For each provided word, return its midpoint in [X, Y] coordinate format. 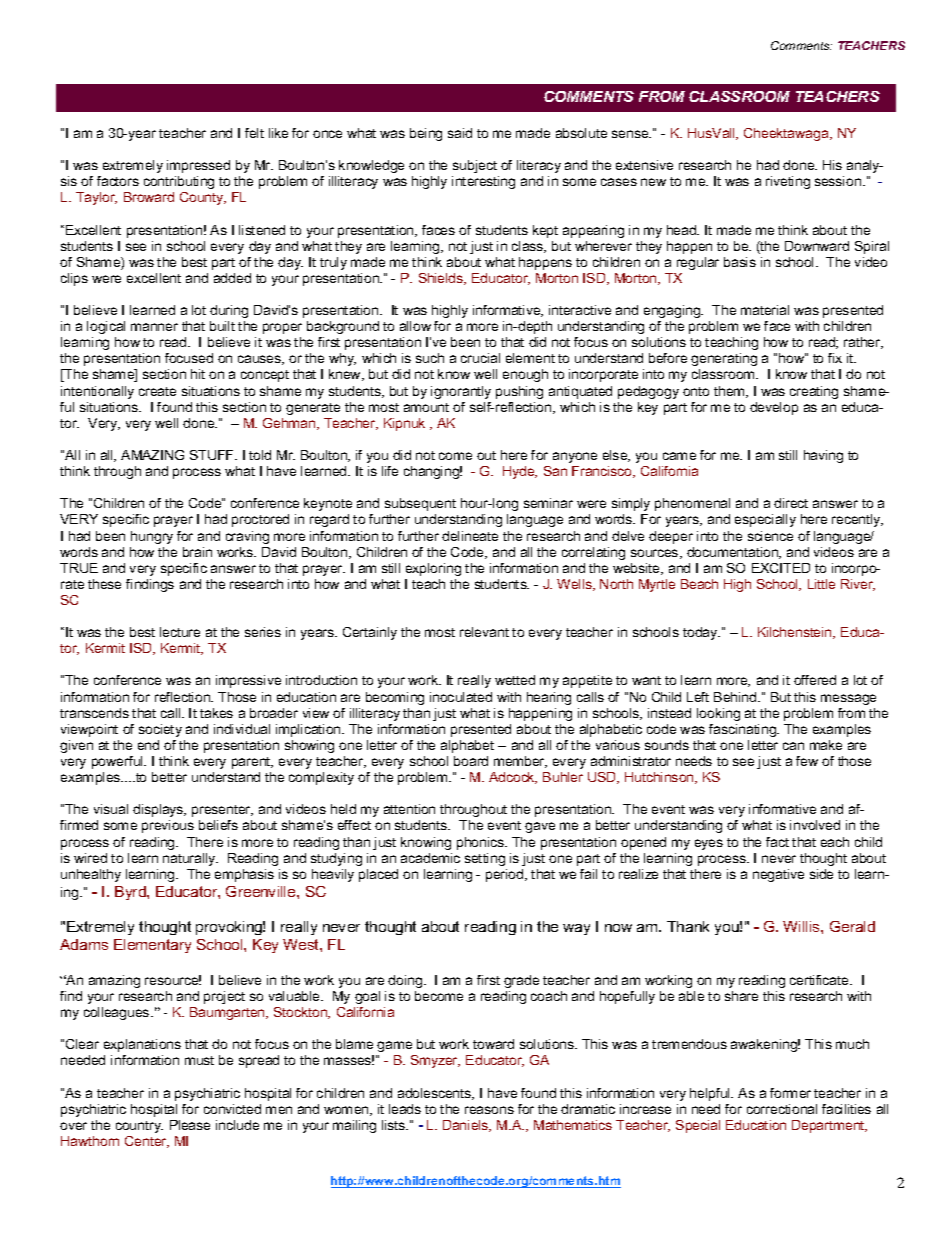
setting [485, 859]
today [701, 633]
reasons [489, 1110]
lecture [180, 632]
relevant [484, 632]
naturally [190, 859]
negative [778, 875]
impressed [198, 166]
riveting [788, 182]
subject [475, 166]
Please [190, 1125]
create [157, 391]
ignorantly [461, 392]
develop [774, 408]
